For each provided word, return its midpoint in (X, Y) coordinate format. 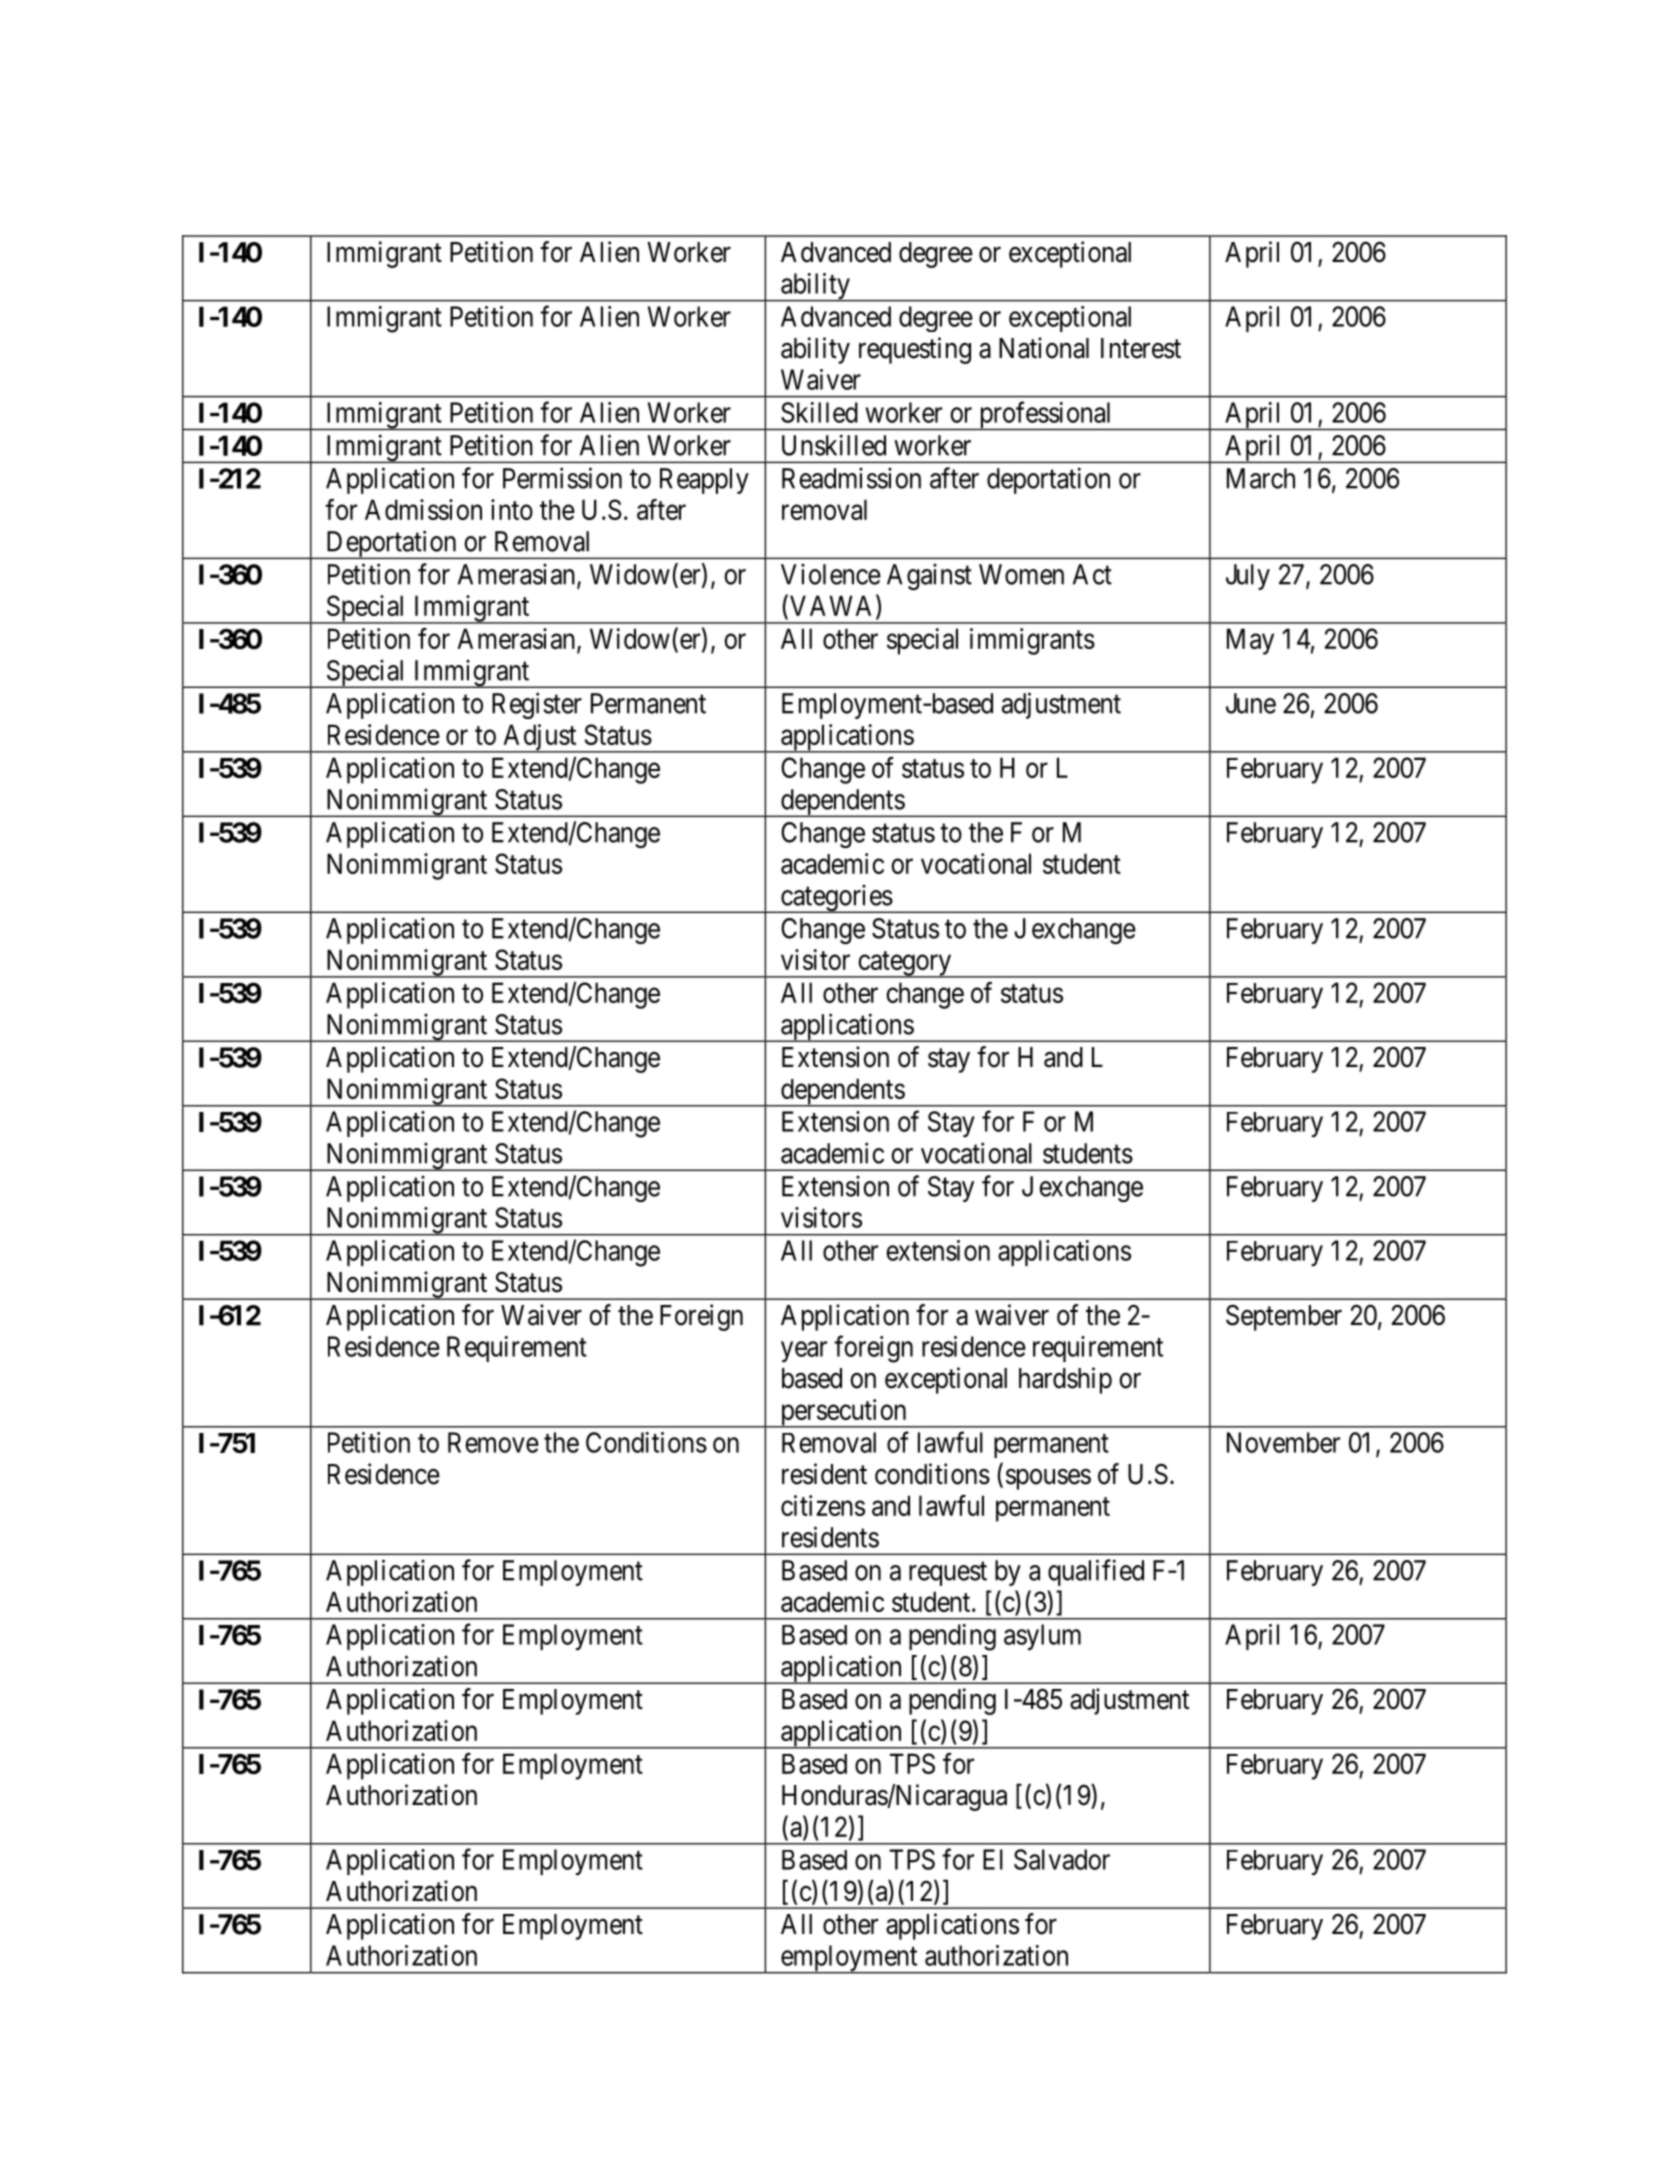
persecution (843, 1413)
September (1284, 1317)
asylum (1042, 1637)
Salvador (1062, 1859)
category (905, 964)
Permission (562, 478)
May (1250, 641)
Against (929, 576)
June (1251, 703)
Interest (1141, 348)
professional (1046, 415)
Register (537, 705)
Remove (493, 1442)
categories (835, 898)
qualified (1096, 1572)
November (1283, 1442)
